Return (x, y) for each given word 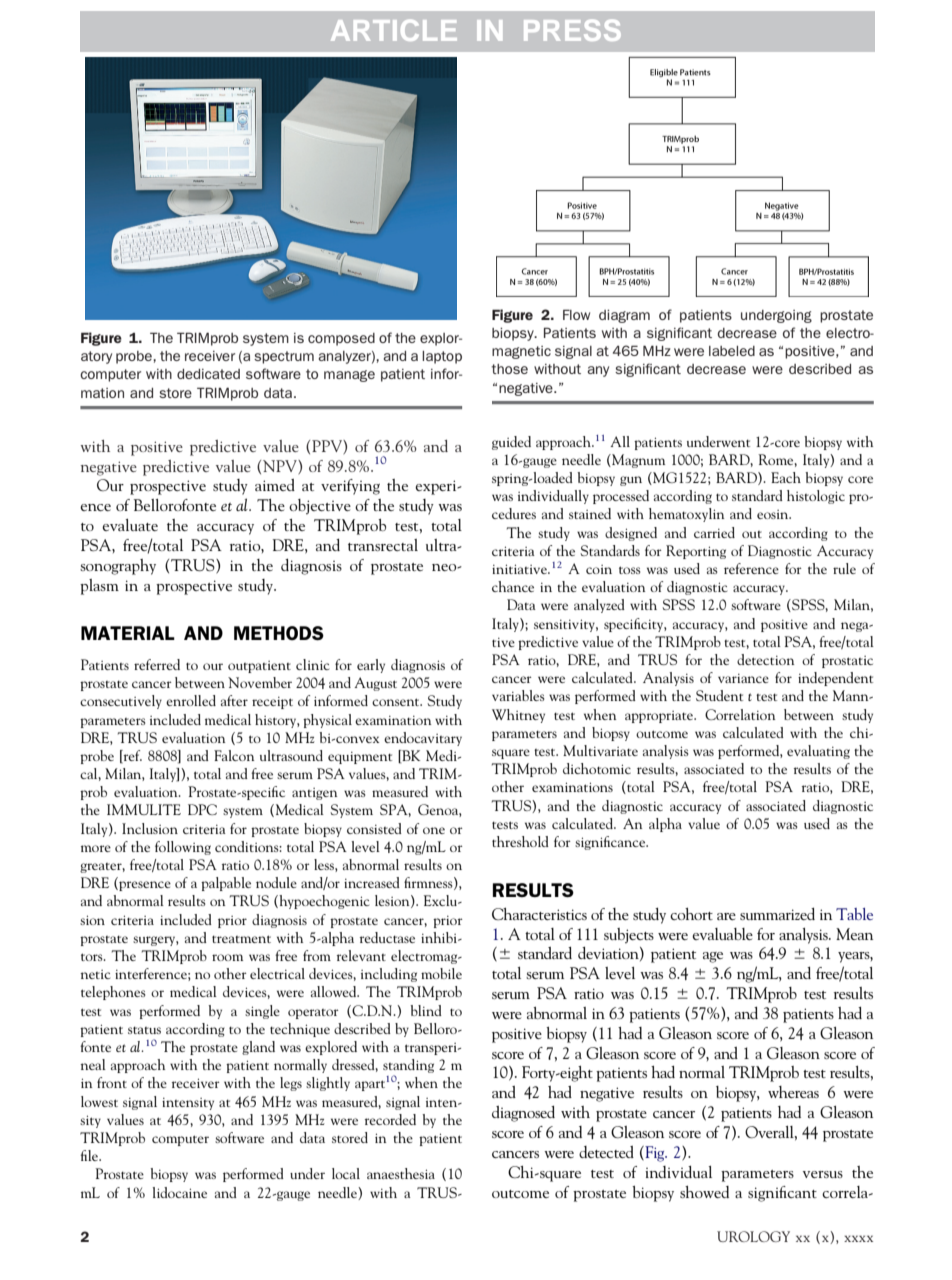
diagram (624, 316)
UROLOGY (753, 1236)
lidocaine (180, 1192)
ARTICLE (394, 30)
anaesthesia (401, 1173)
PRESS (572, 30)
